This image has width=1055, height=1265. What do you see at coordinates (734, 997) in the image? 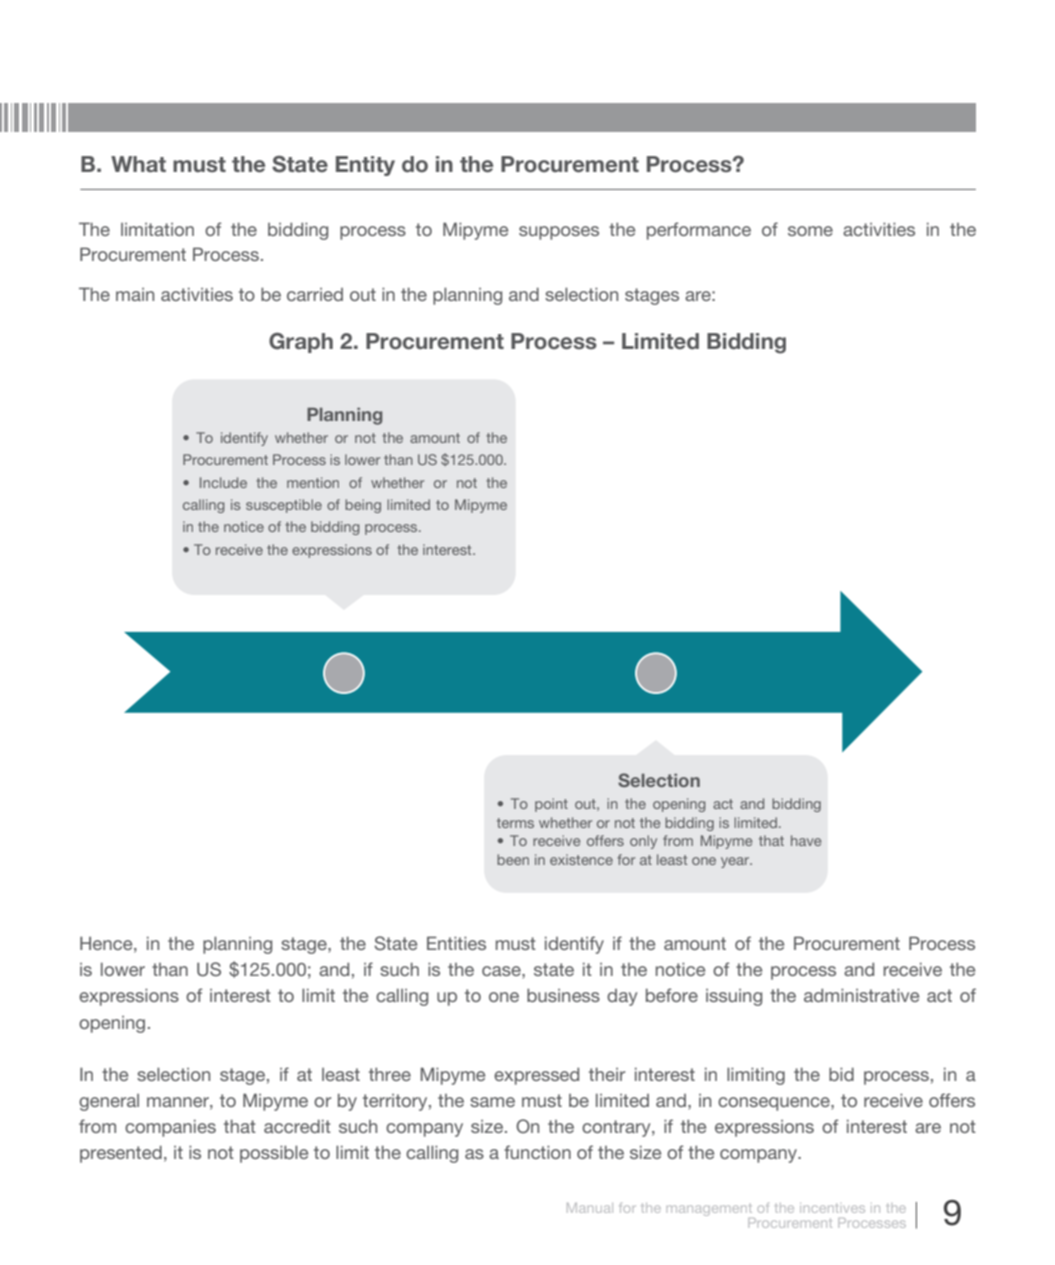
I see `issuing` at bounding box center [734, 997].
